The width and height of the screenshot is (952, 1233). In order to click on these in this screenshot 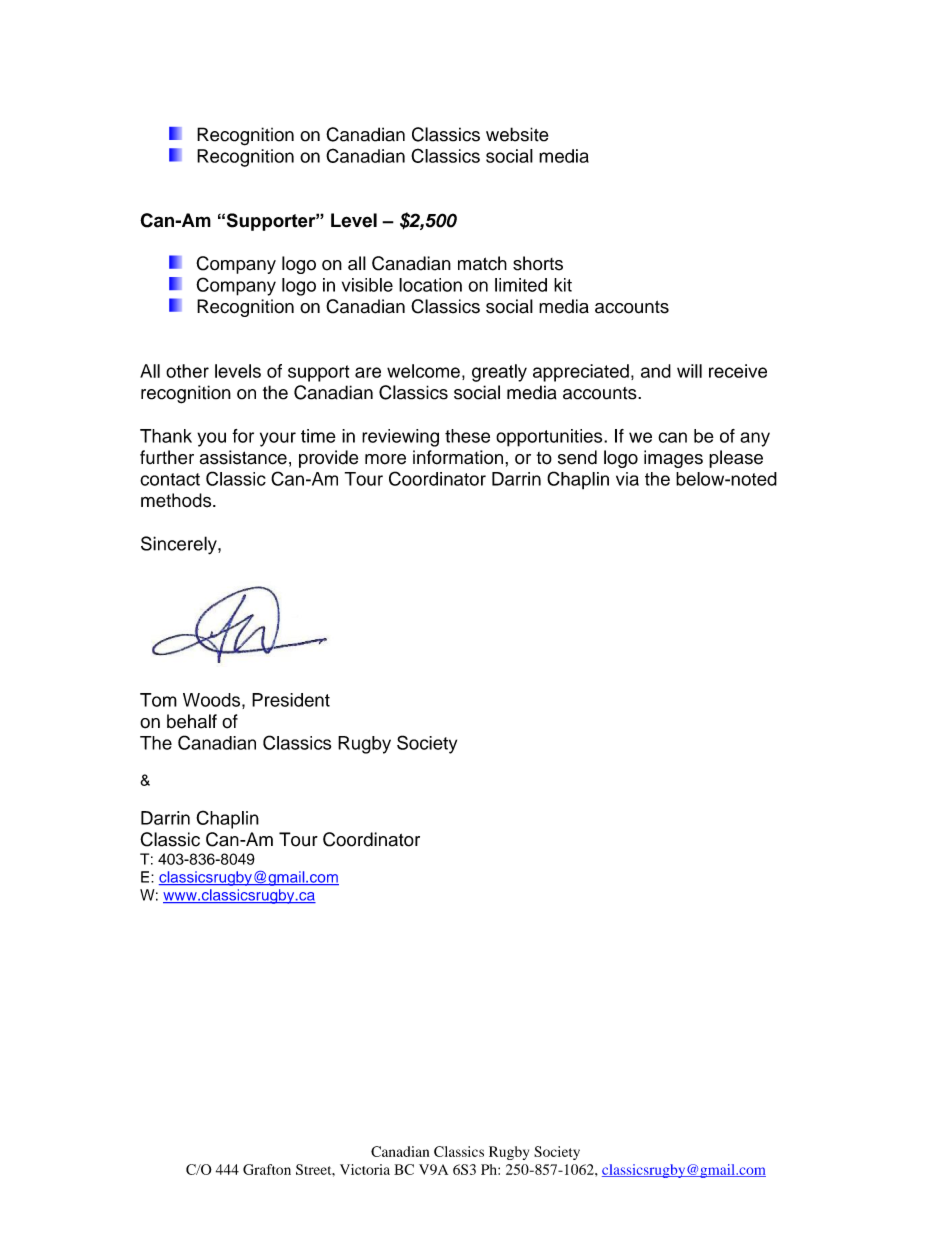, I will do `click(467, 436)`.
